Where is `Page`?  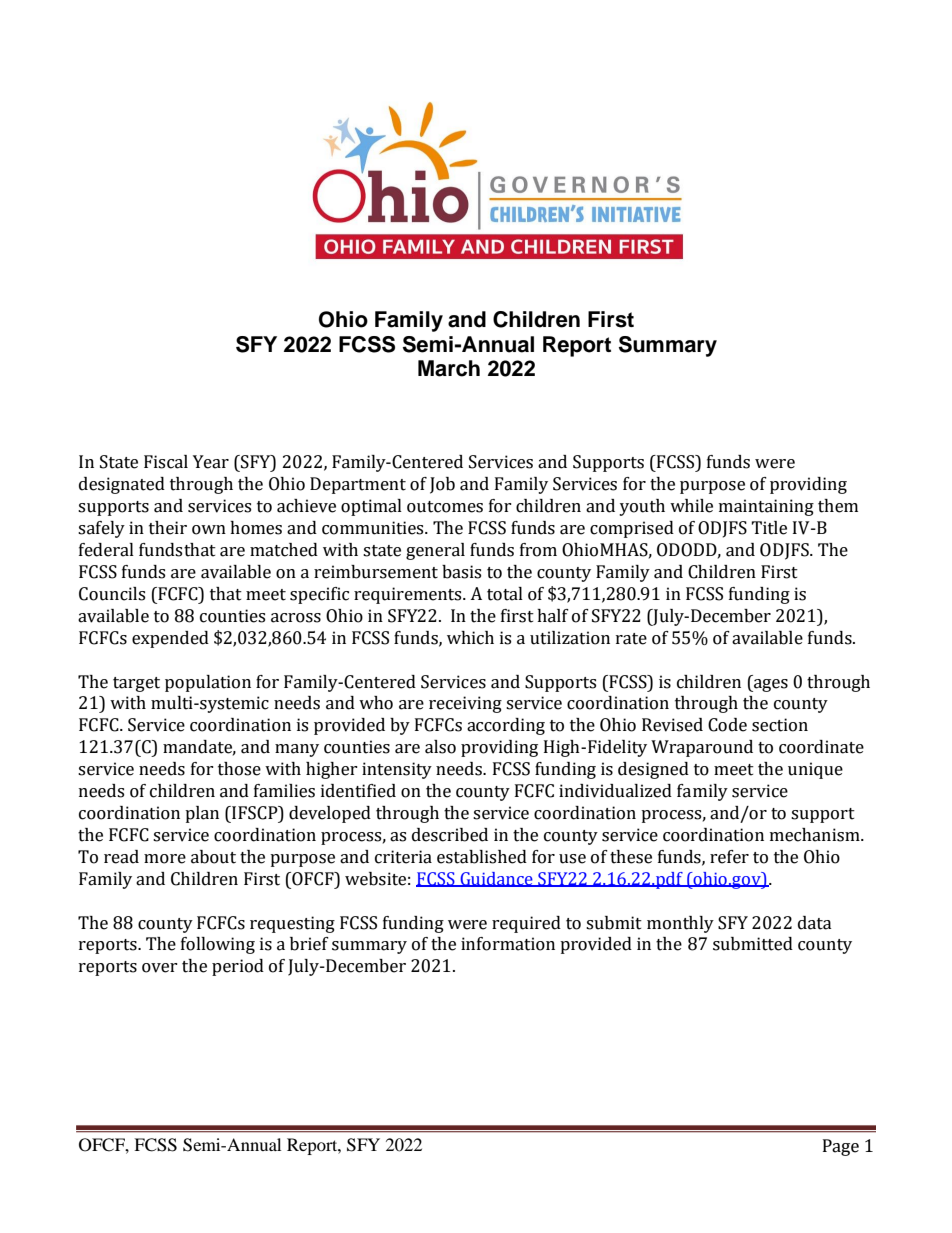 Page is located at coordinates (841, 1147).
